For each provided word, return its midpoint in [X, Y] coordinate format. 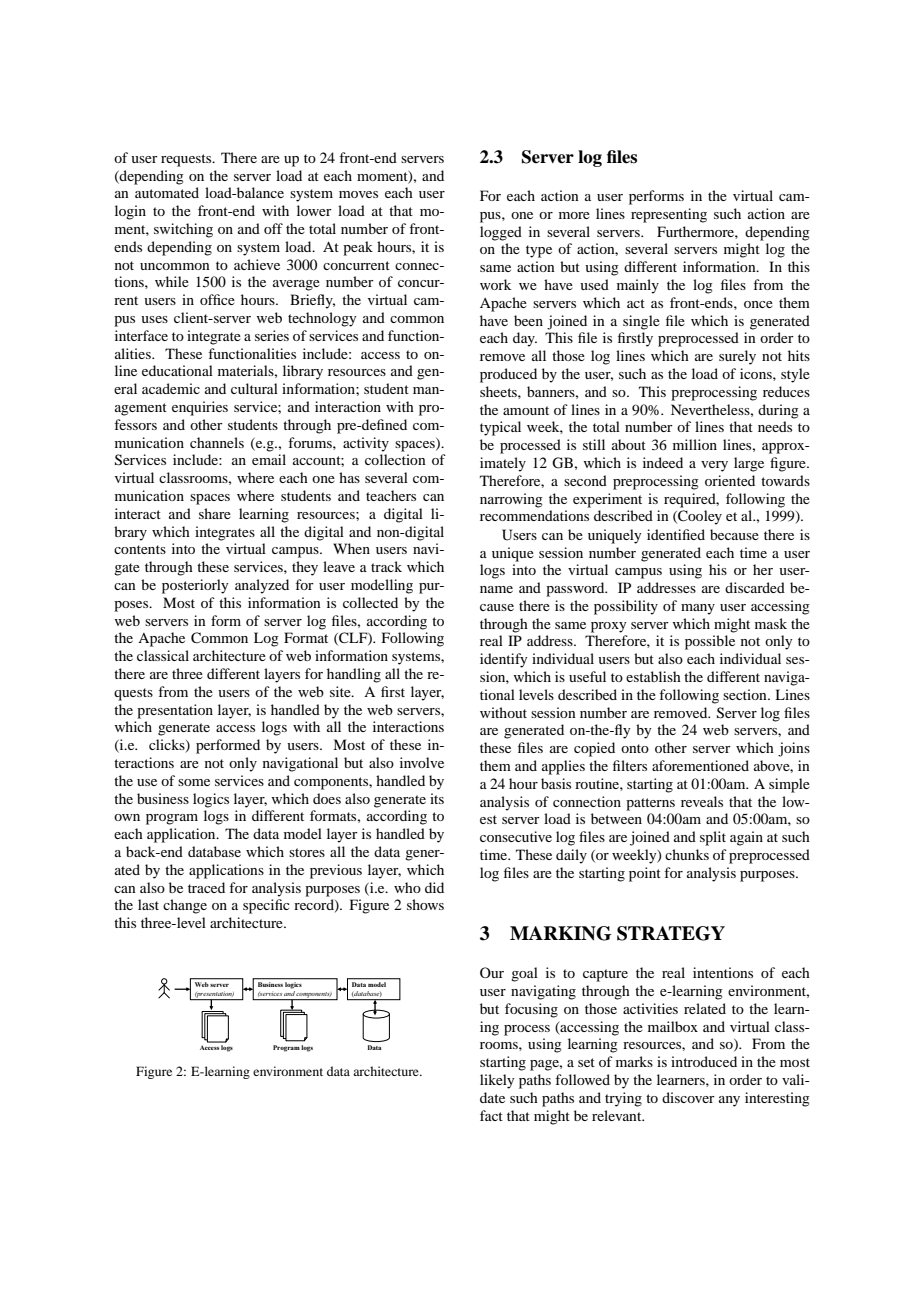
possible [710, 642]
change [185, 906]
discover [688, 1097]
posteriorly [195, 586]
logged [501, 233]
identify [503, 660]
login [130, 212]
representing [669, 215]
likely [497, 1081]
